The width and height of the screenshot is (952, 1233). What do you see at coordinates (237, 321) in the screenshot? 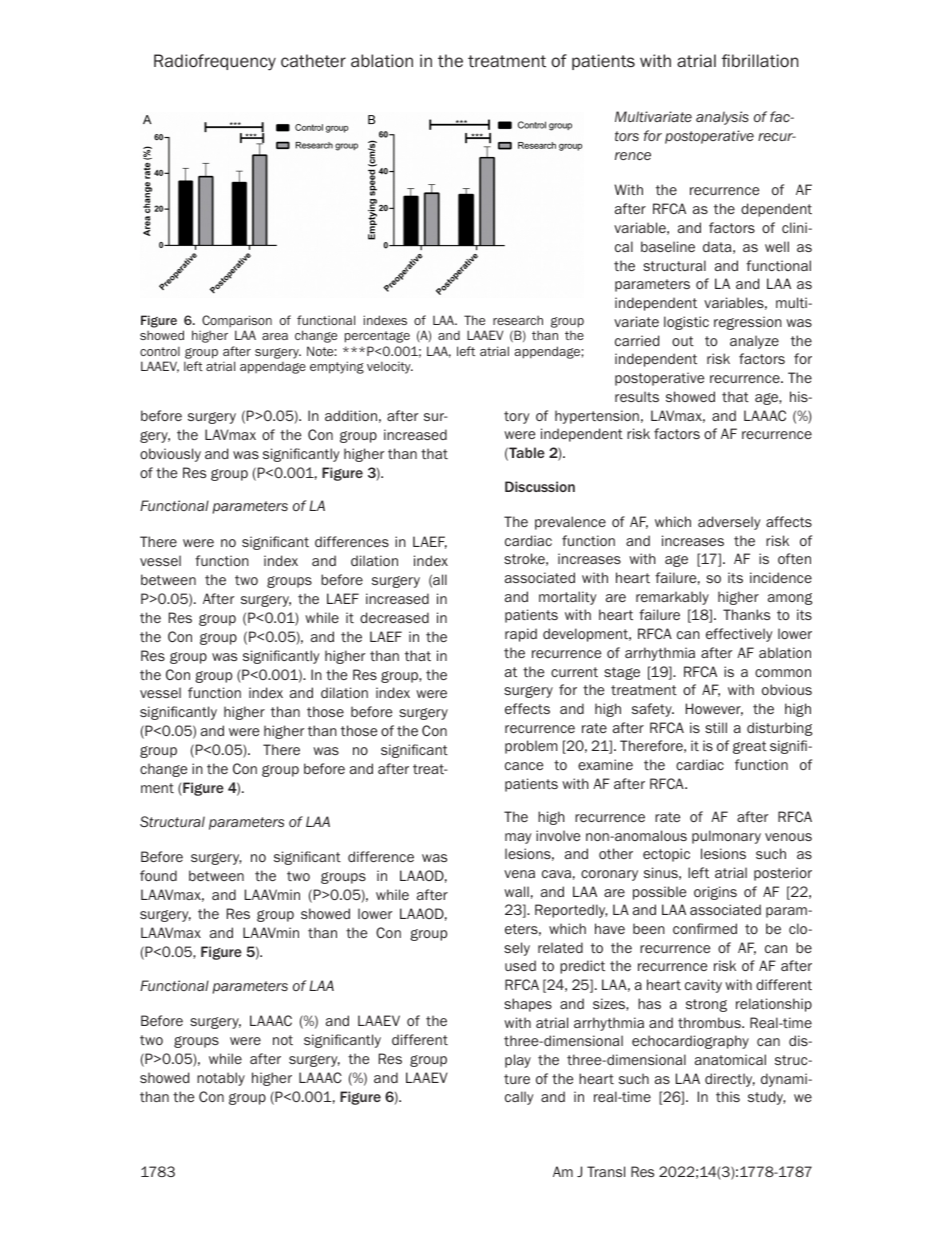
I see `Comparison` at bounding box center [237, 321].
